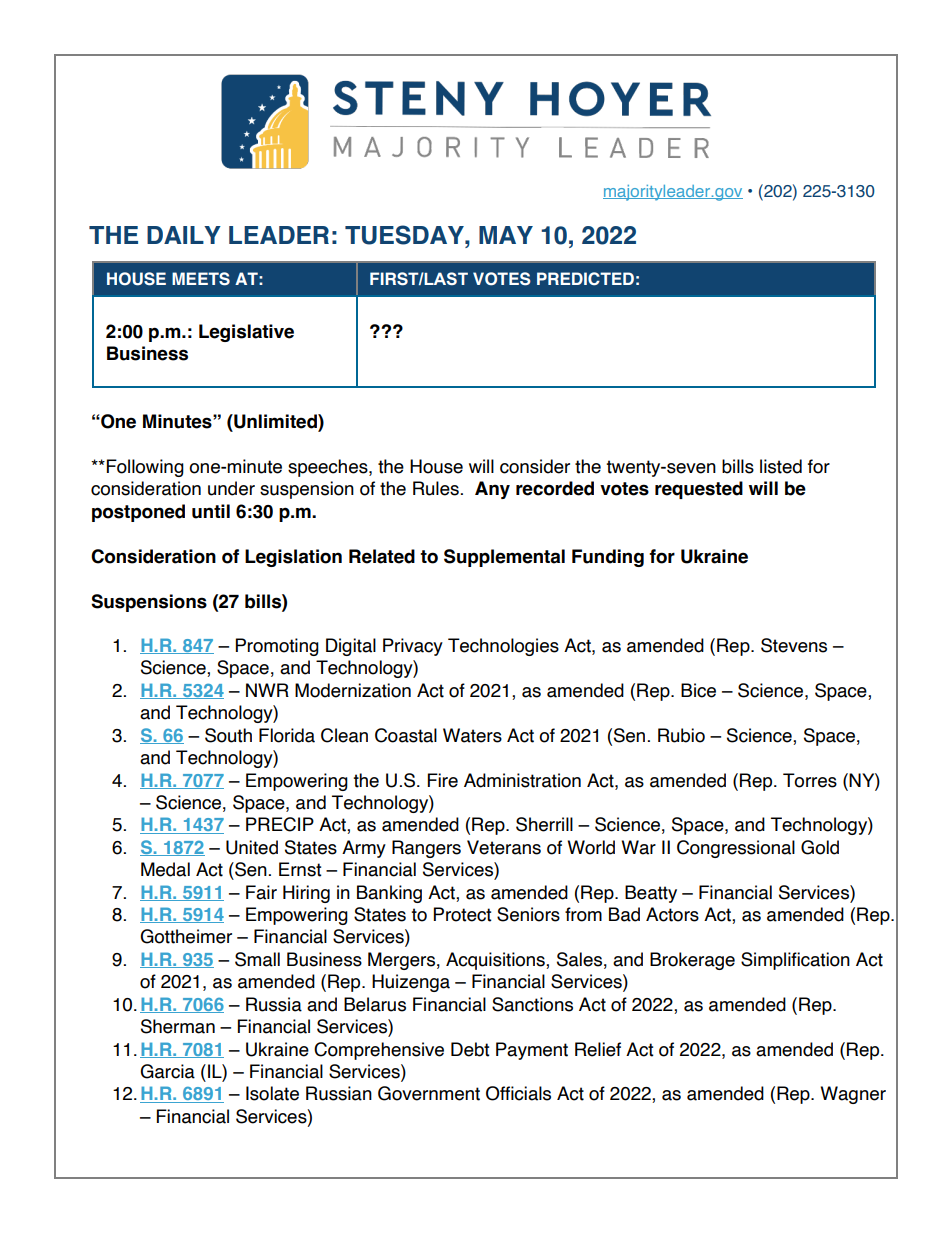 This screenshot has width=952, height=1233. Describe the element at coordinates (470, 1049) in the screenshot. I see `Debt` at that location.
